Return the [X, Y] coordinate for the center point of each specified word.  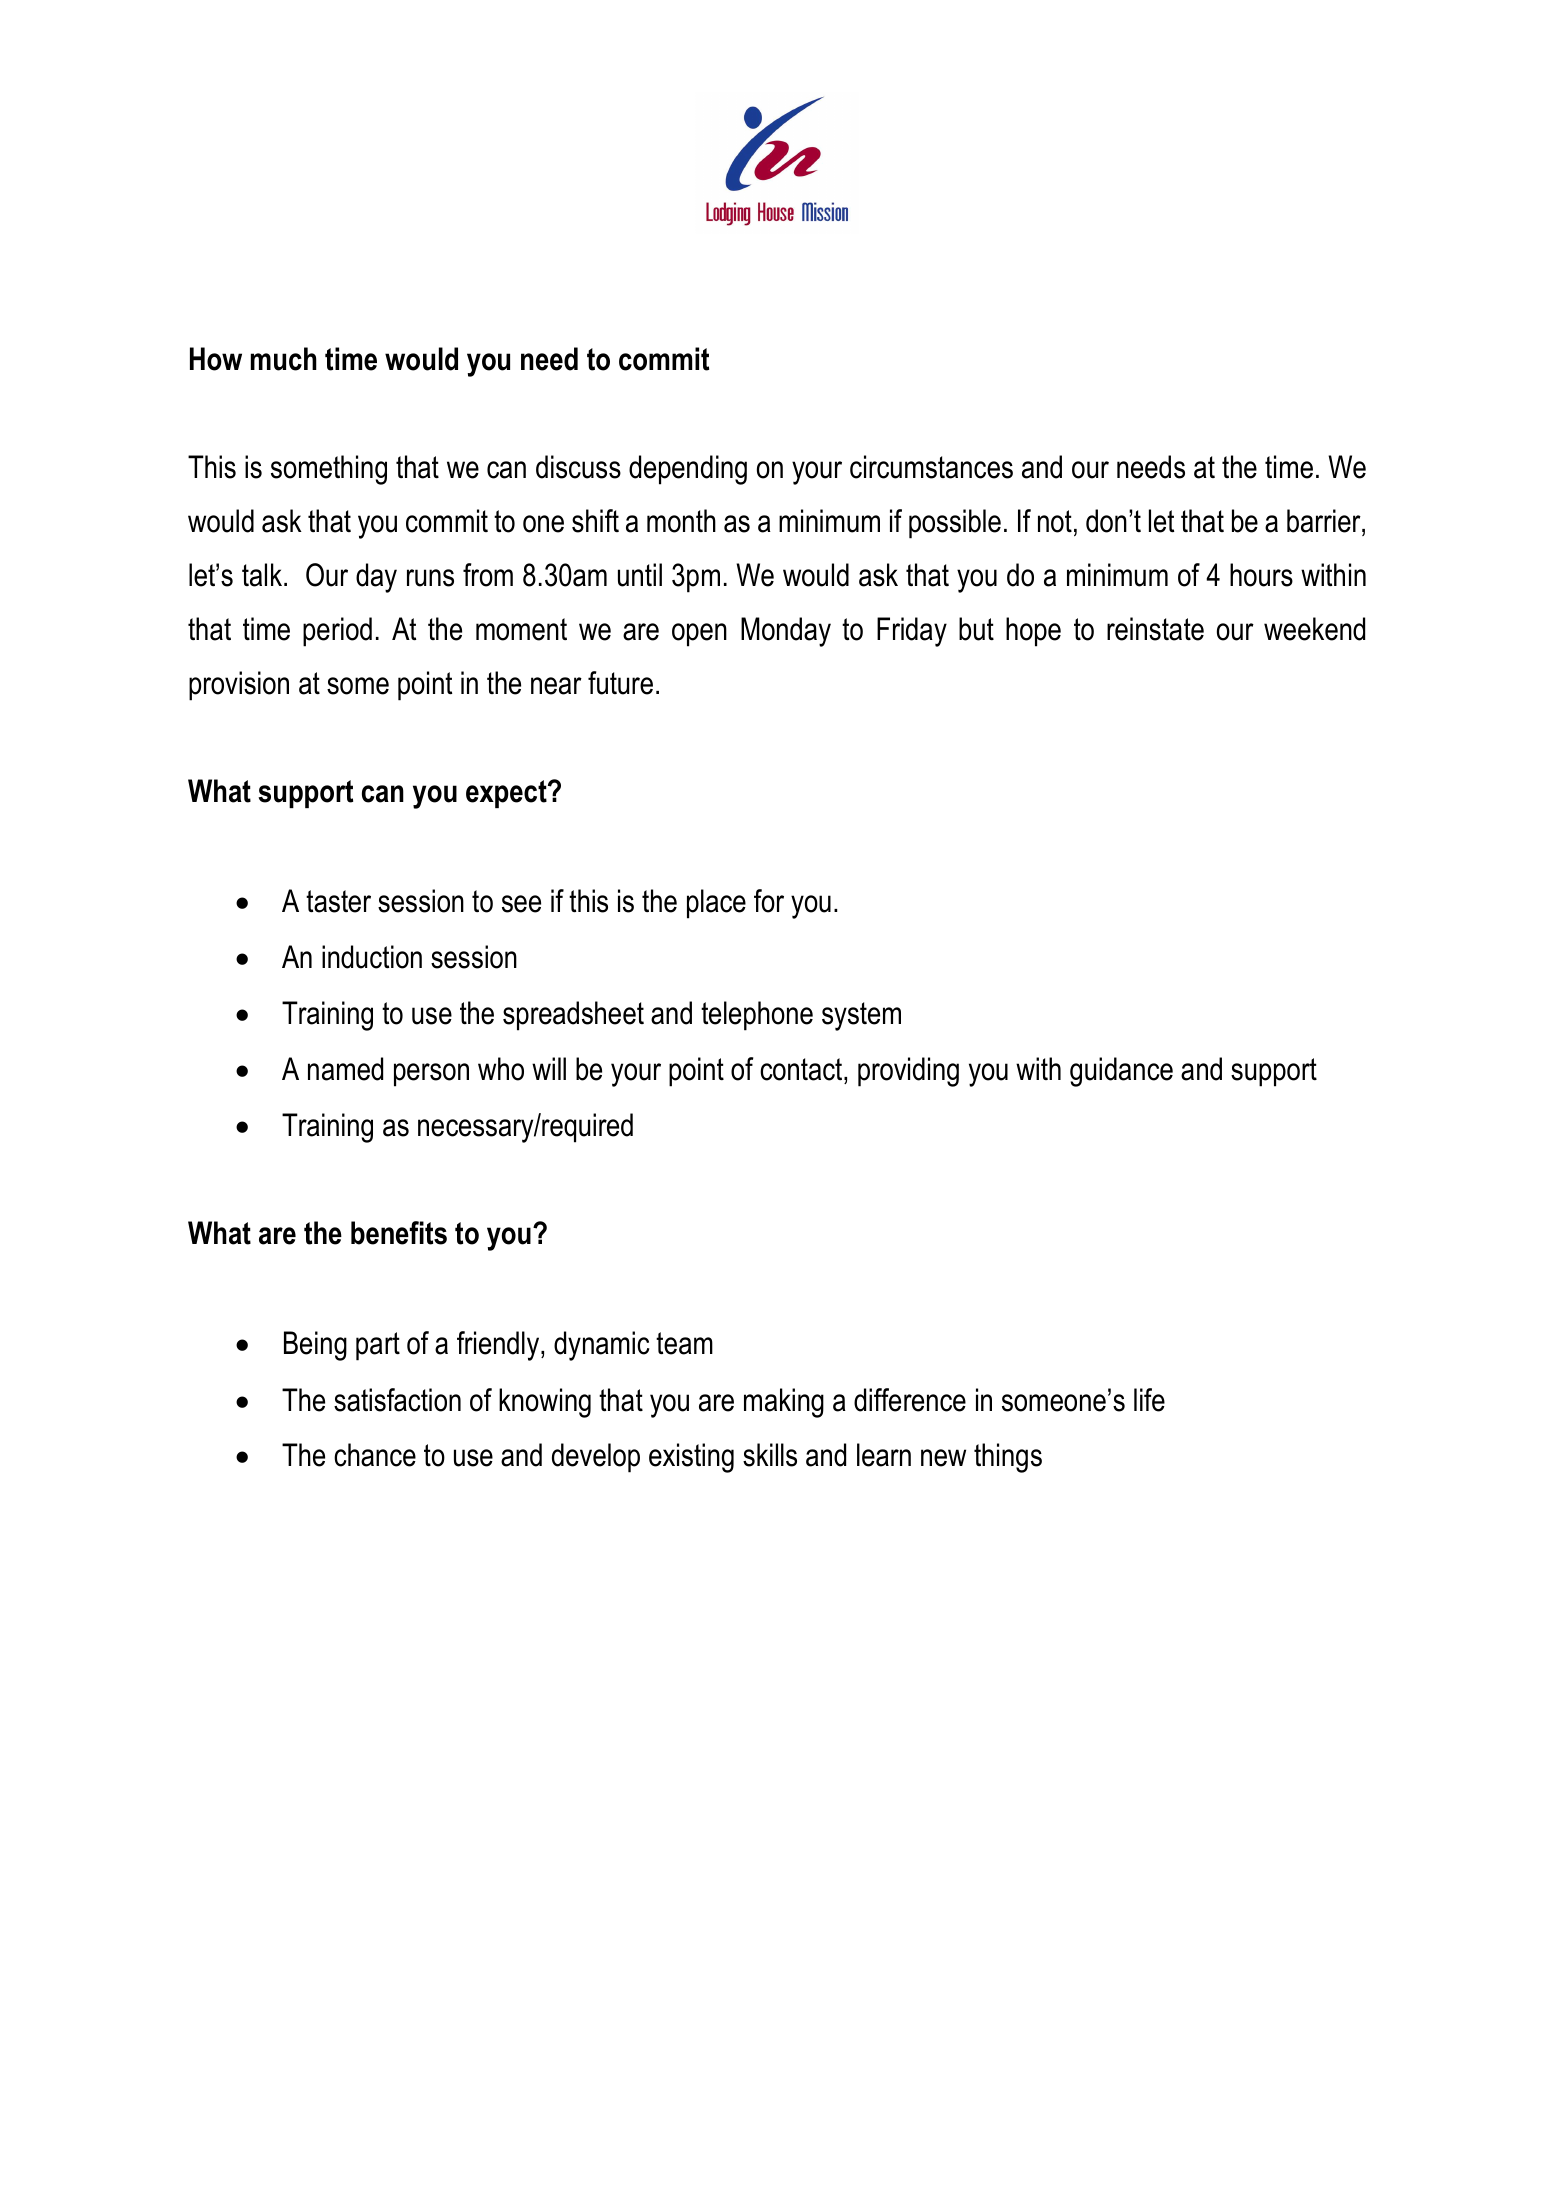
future [620, 683]
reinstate [1155, 629]
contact [802, 1071]
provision [239, 686]
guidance [1121, 1072]
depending [688, 470]
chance [375, 1455]
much [284, 359]
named [345, 1069]
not [1055, 521]
